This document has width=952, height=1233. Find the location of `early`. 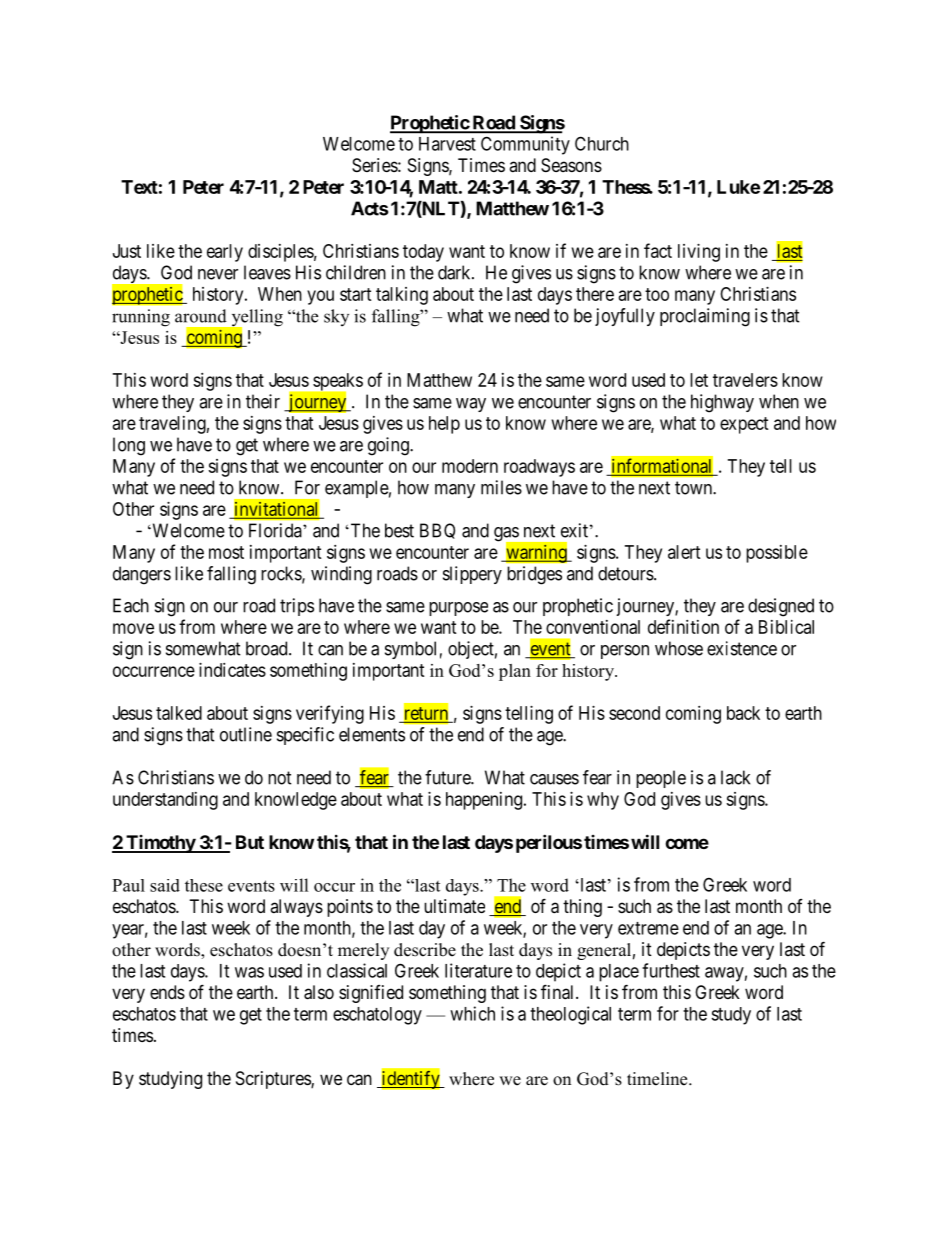

early is located at coordinates (225, 253).
